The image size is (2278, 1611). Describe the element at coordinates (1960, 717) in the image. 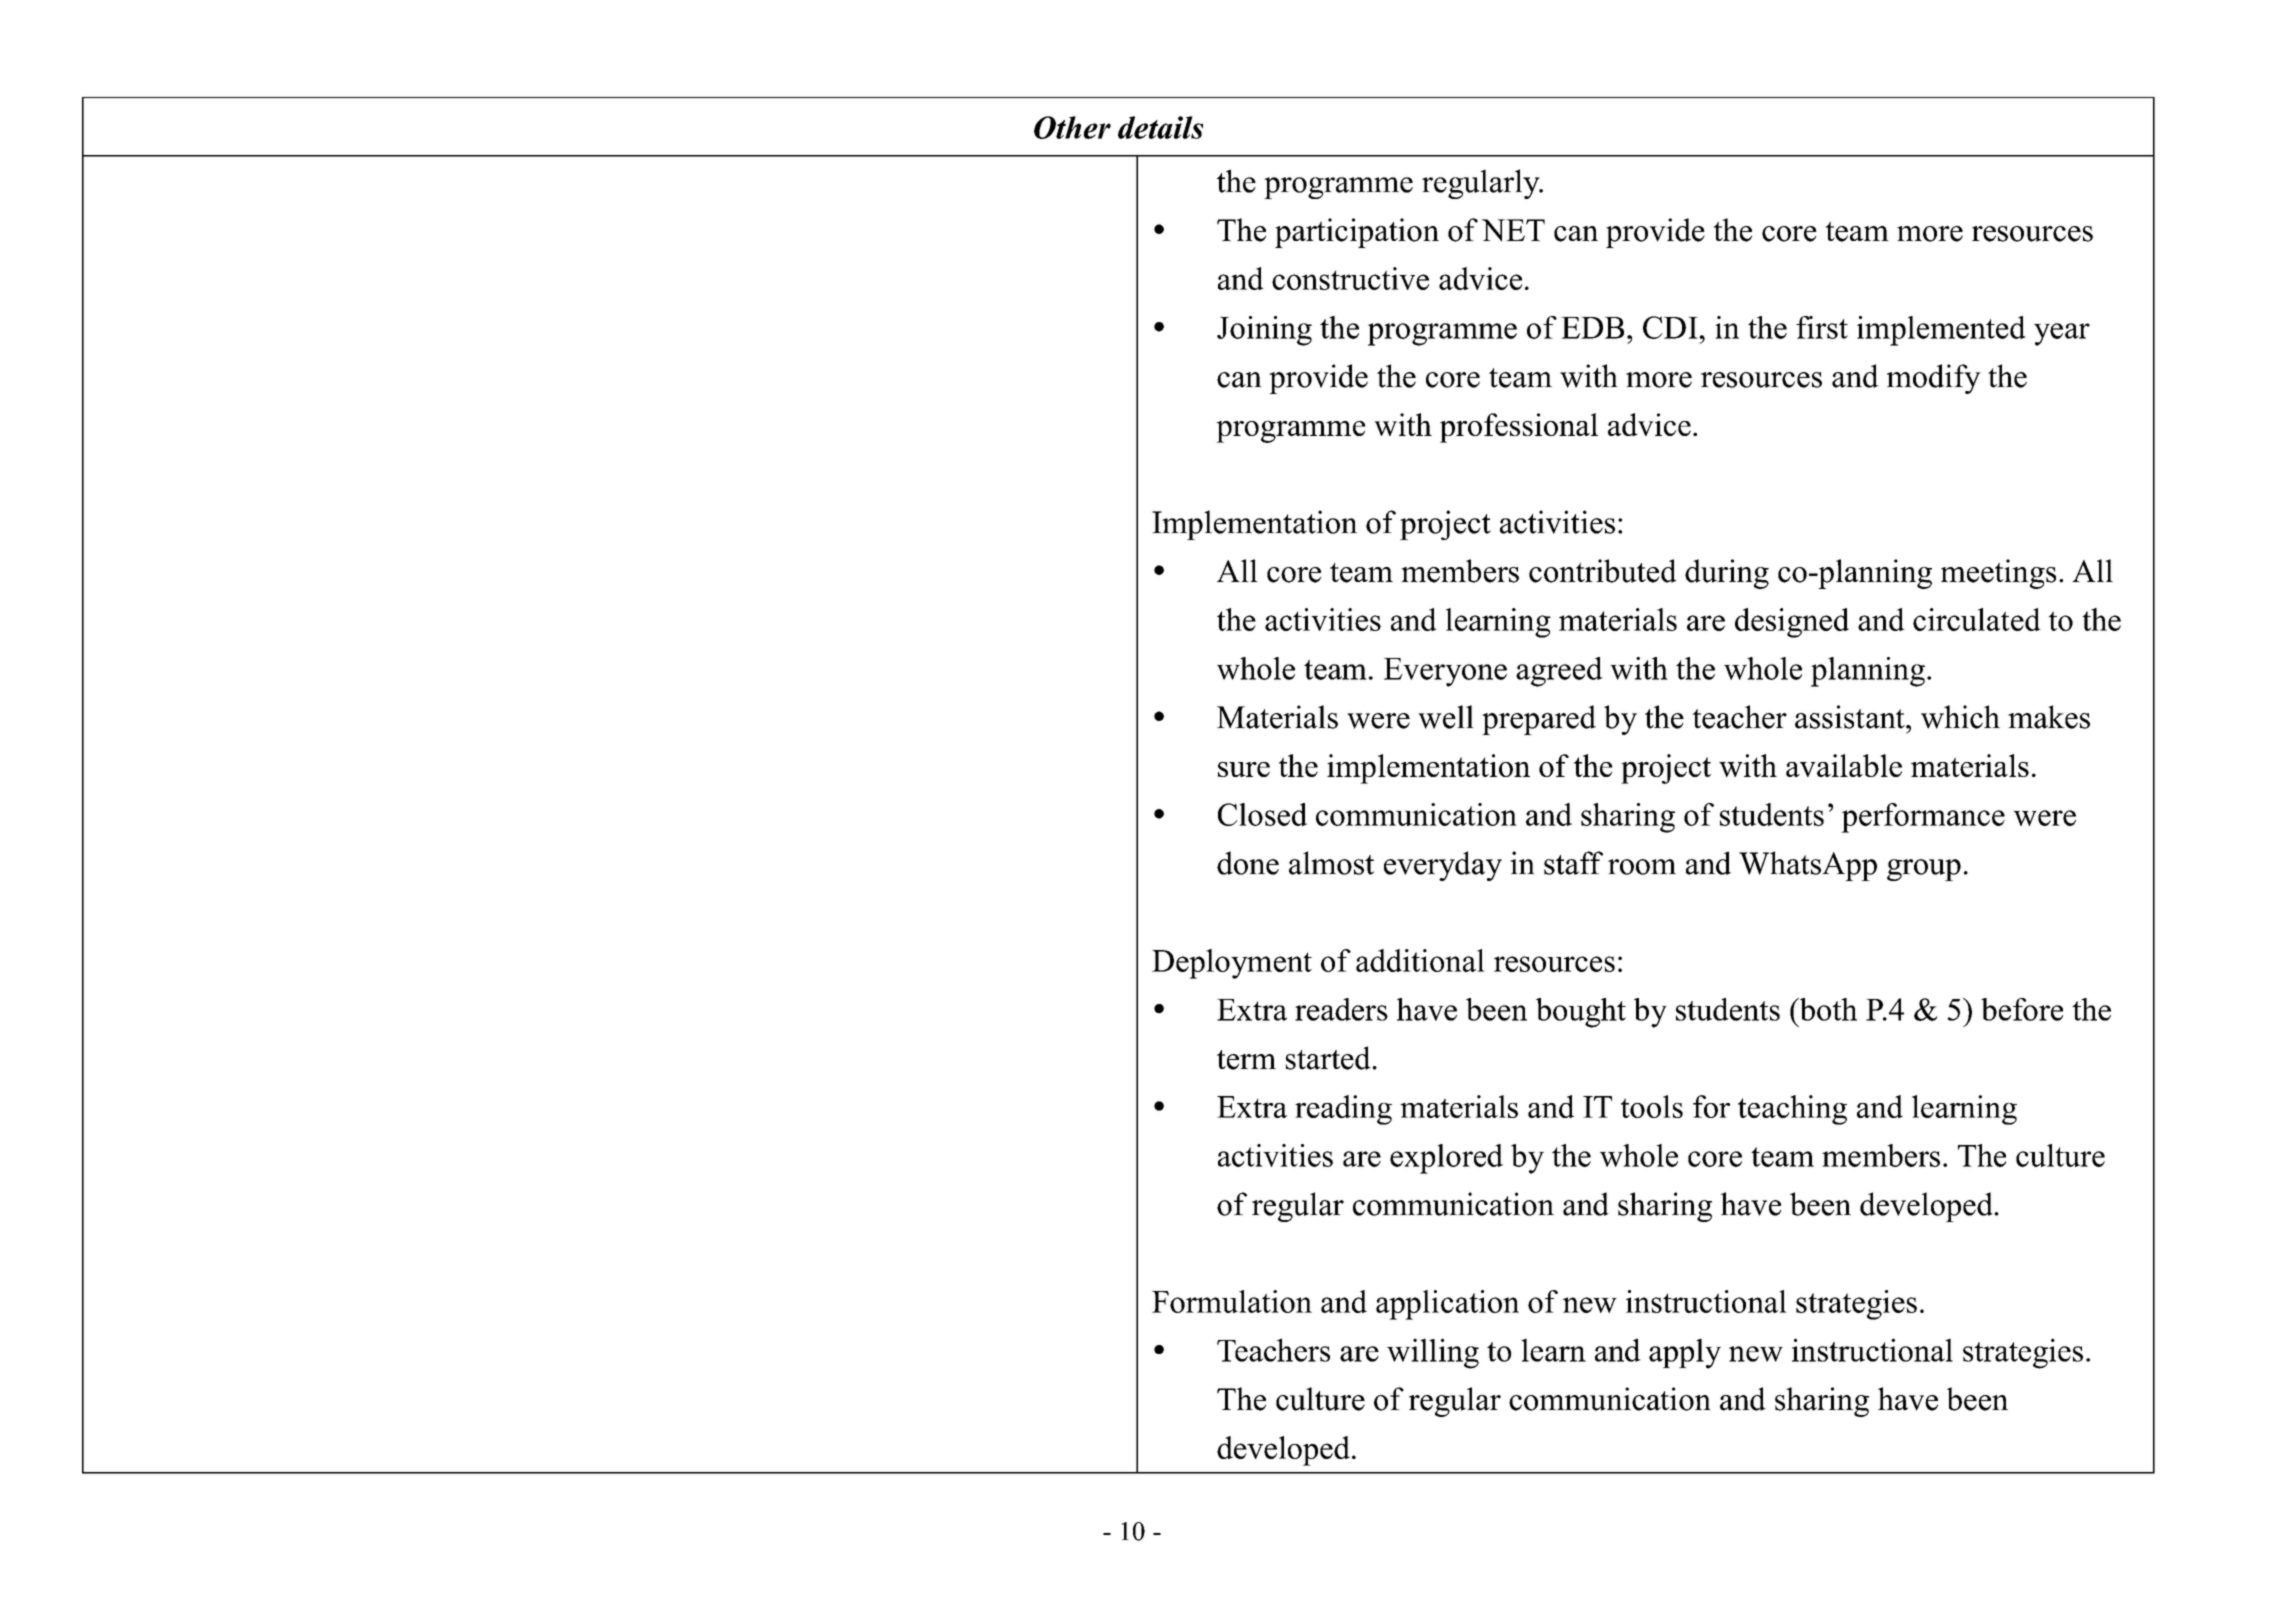

I see `which` at that location.
